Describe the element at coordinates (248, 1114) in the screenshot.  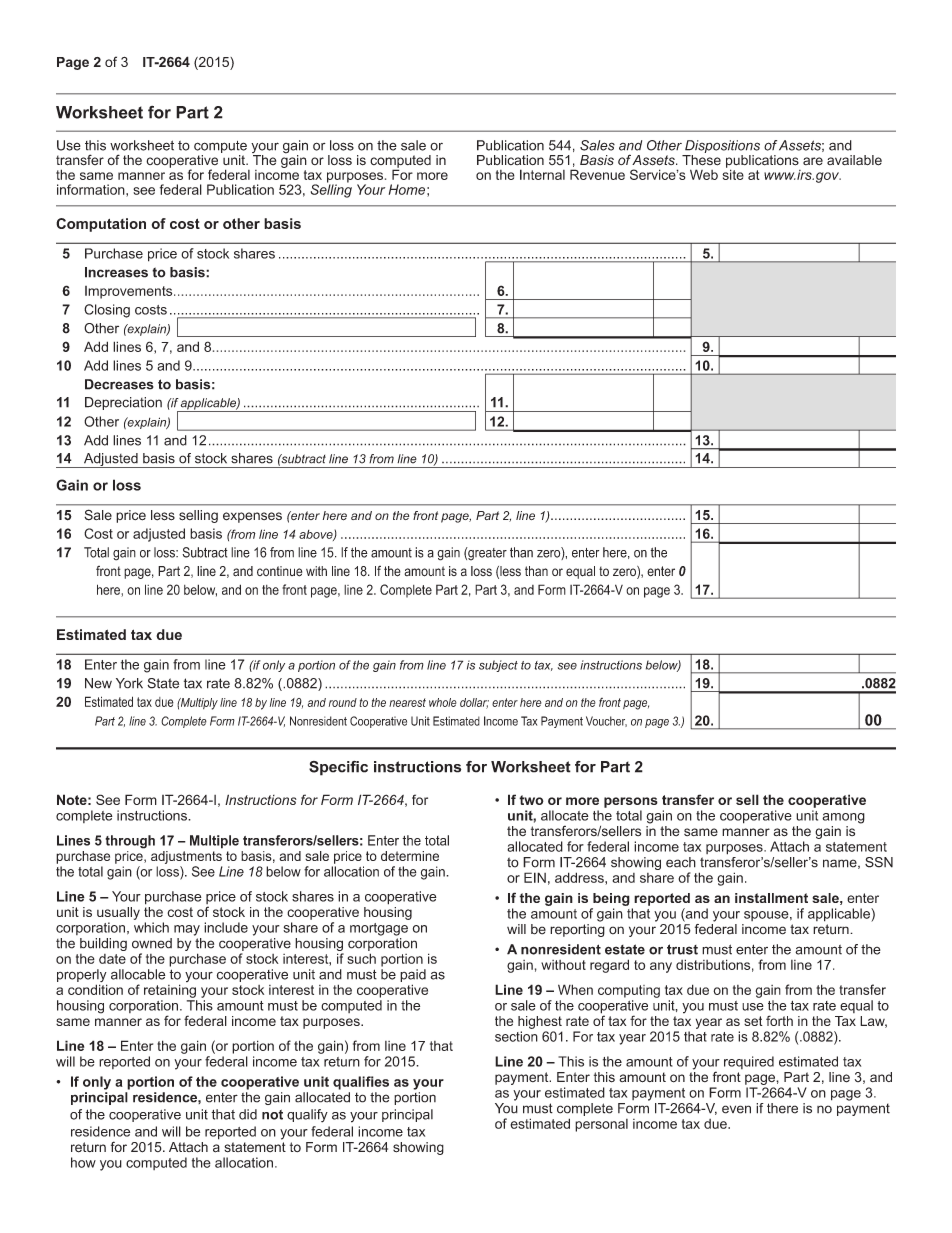
I see `did` at that location.
